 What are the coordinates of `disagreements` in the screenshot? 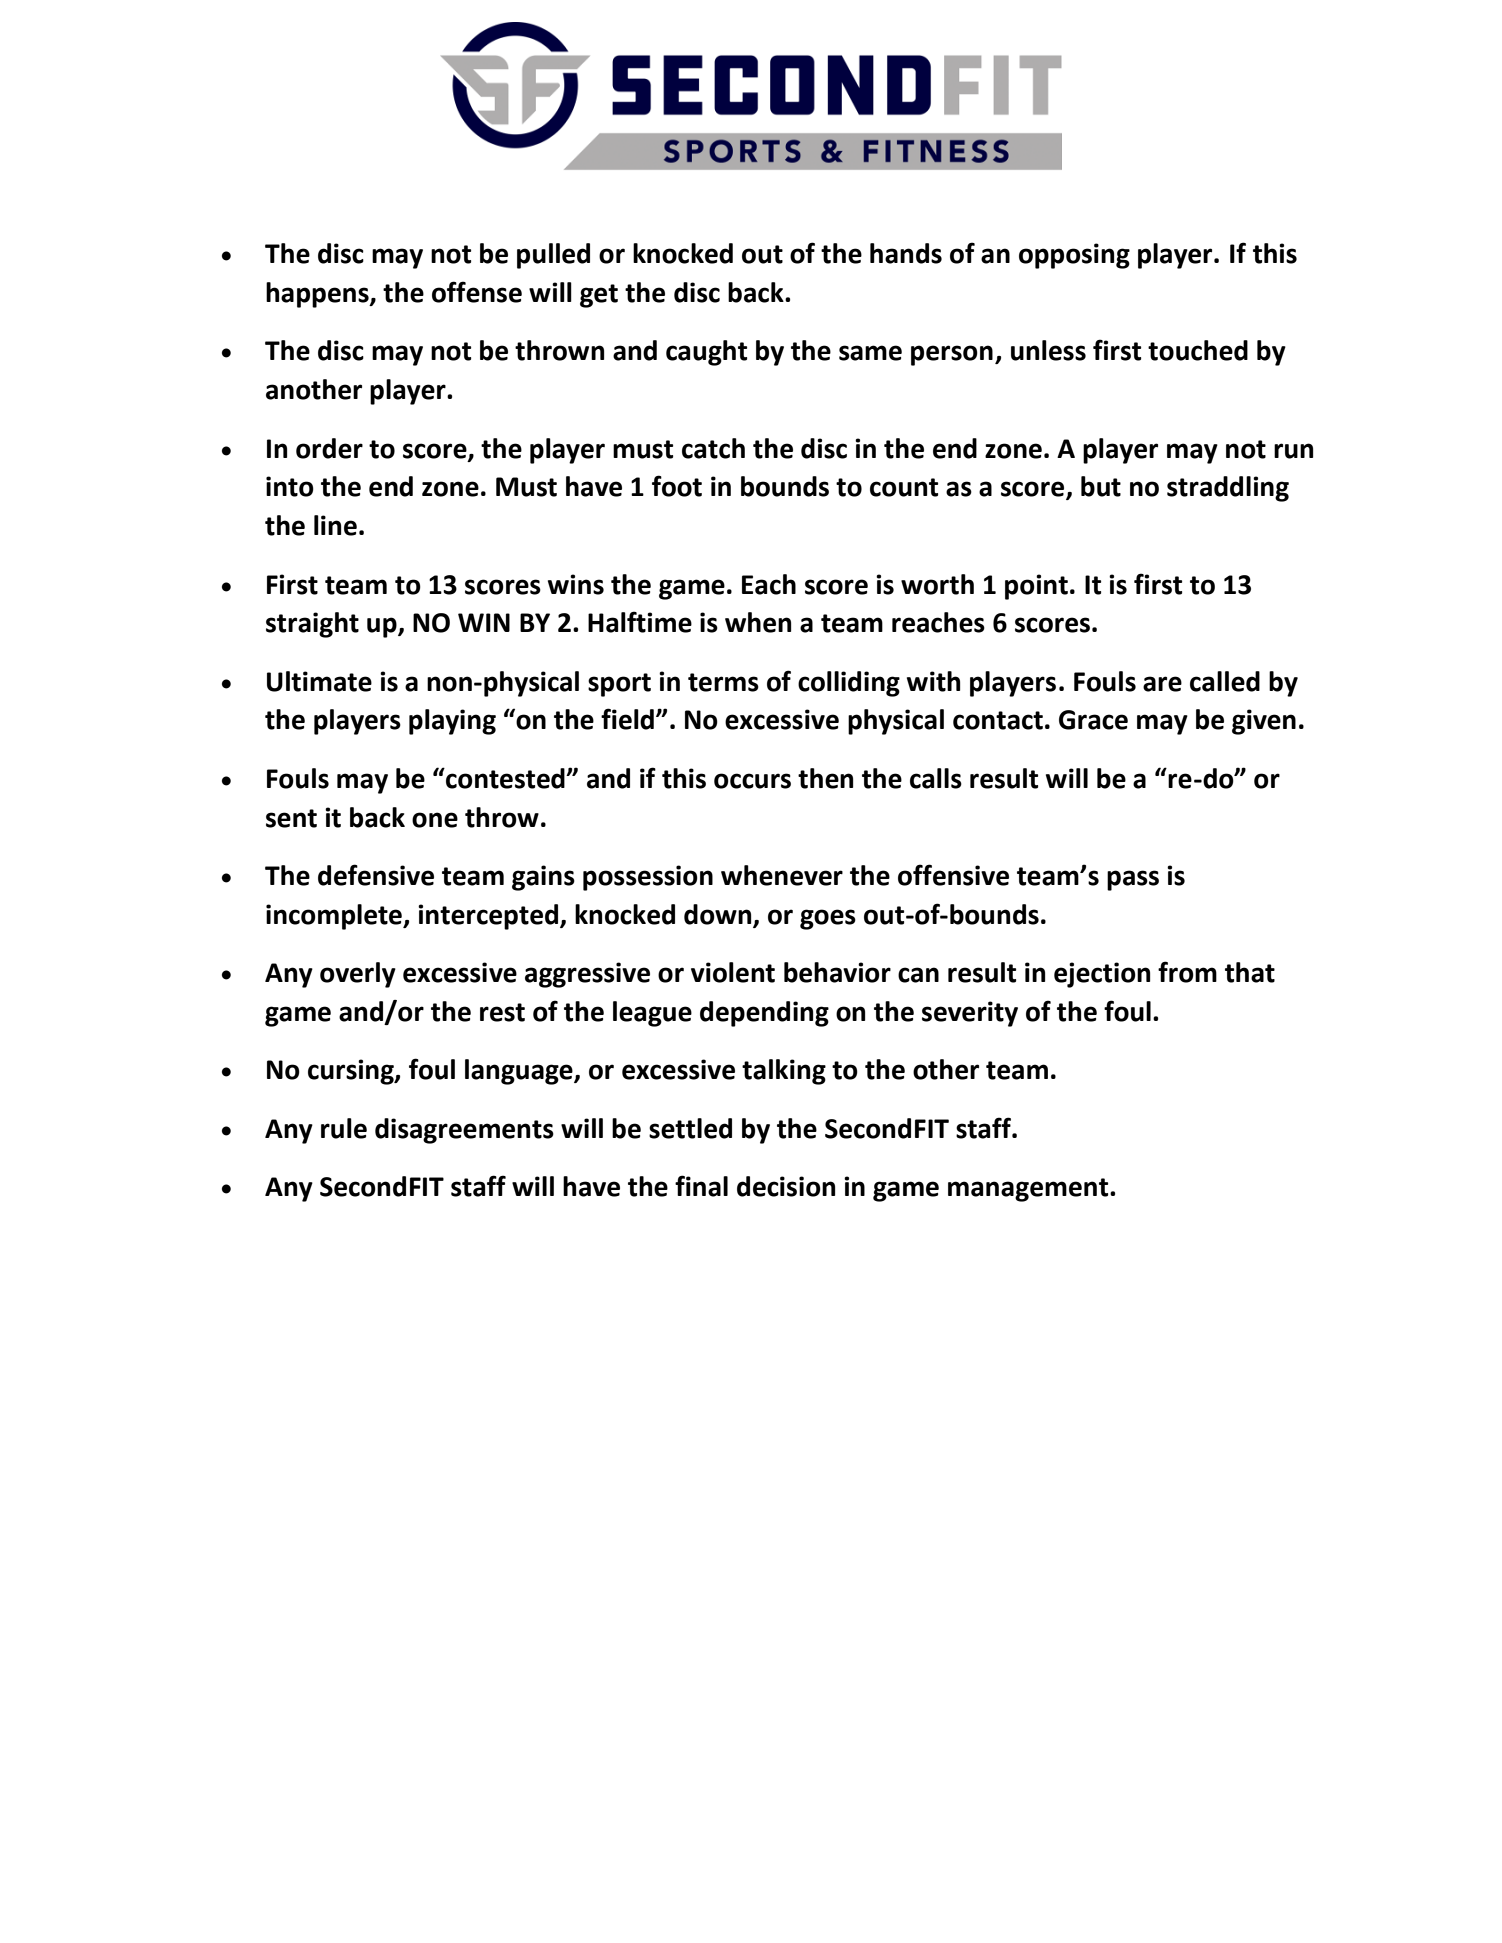 It's located at (464, 1131).
